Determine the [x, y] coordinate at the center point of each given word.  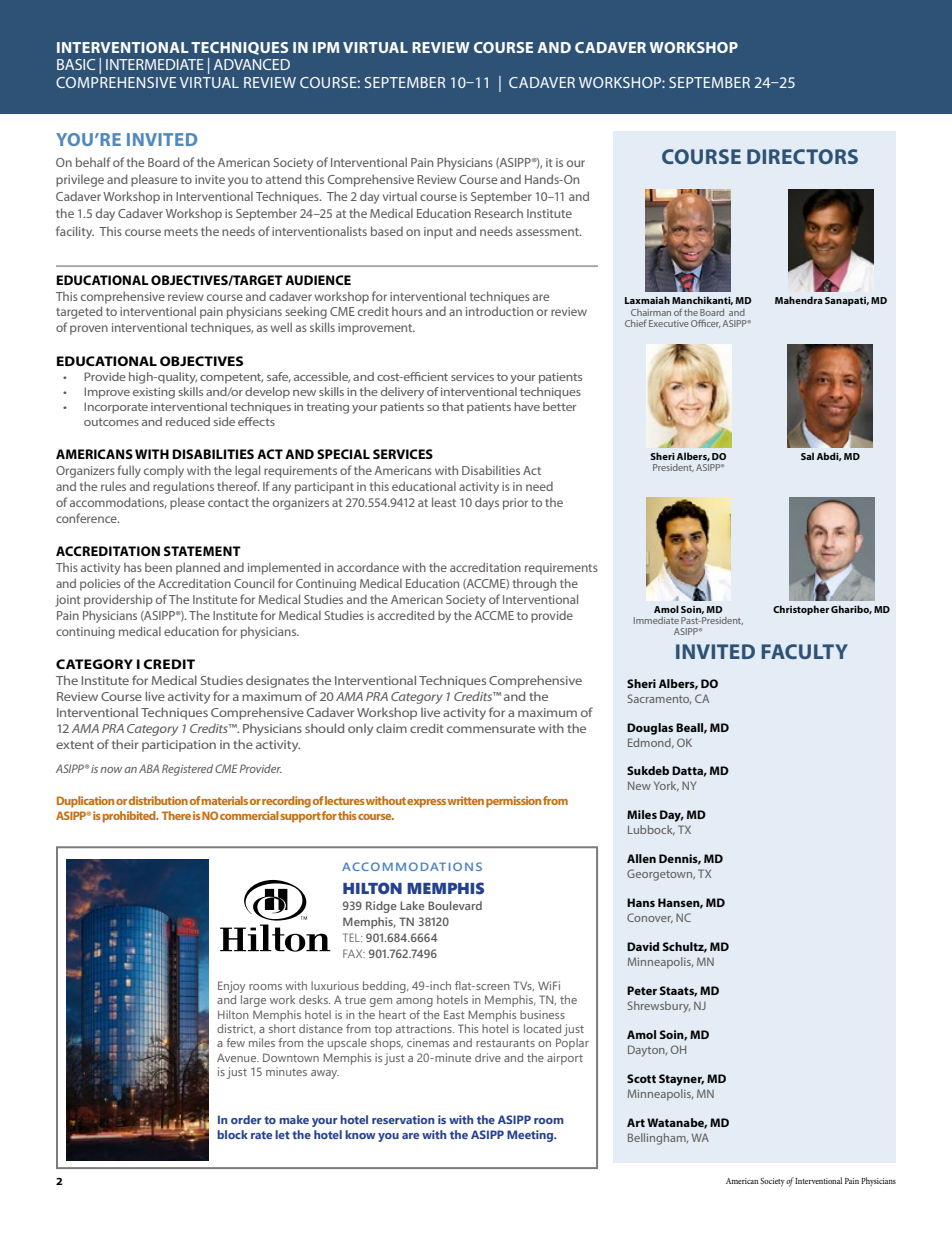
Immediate [656, 620]
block [232, 1134]
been [158, 567]
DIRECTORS [802, 156]
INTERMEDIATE [155, 64]
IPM [326, 47]
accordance [368, 567]
